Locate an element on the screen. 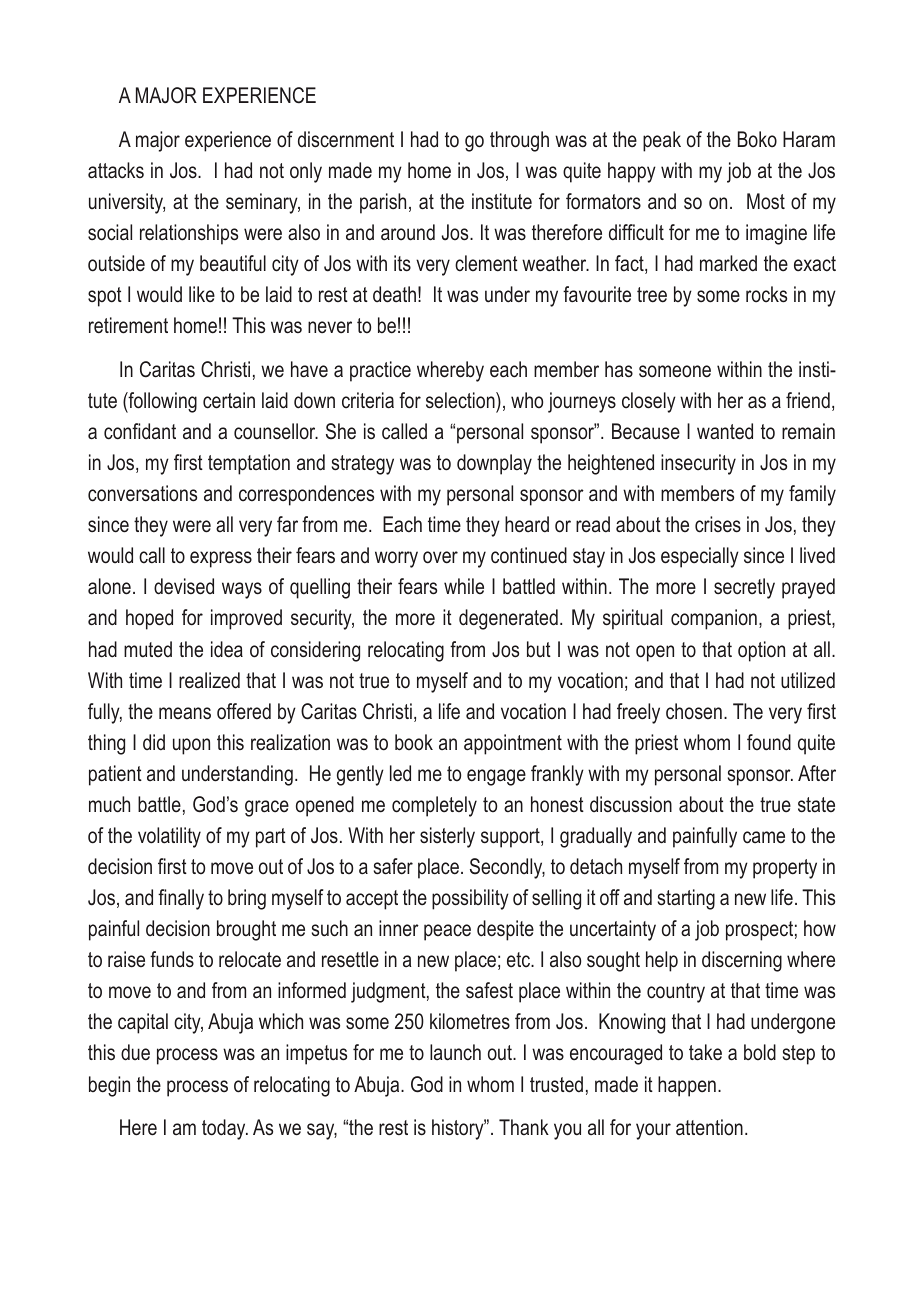 The height and width of the screenshot is (1308, 924). idea is located at coordinates (227, 649).
